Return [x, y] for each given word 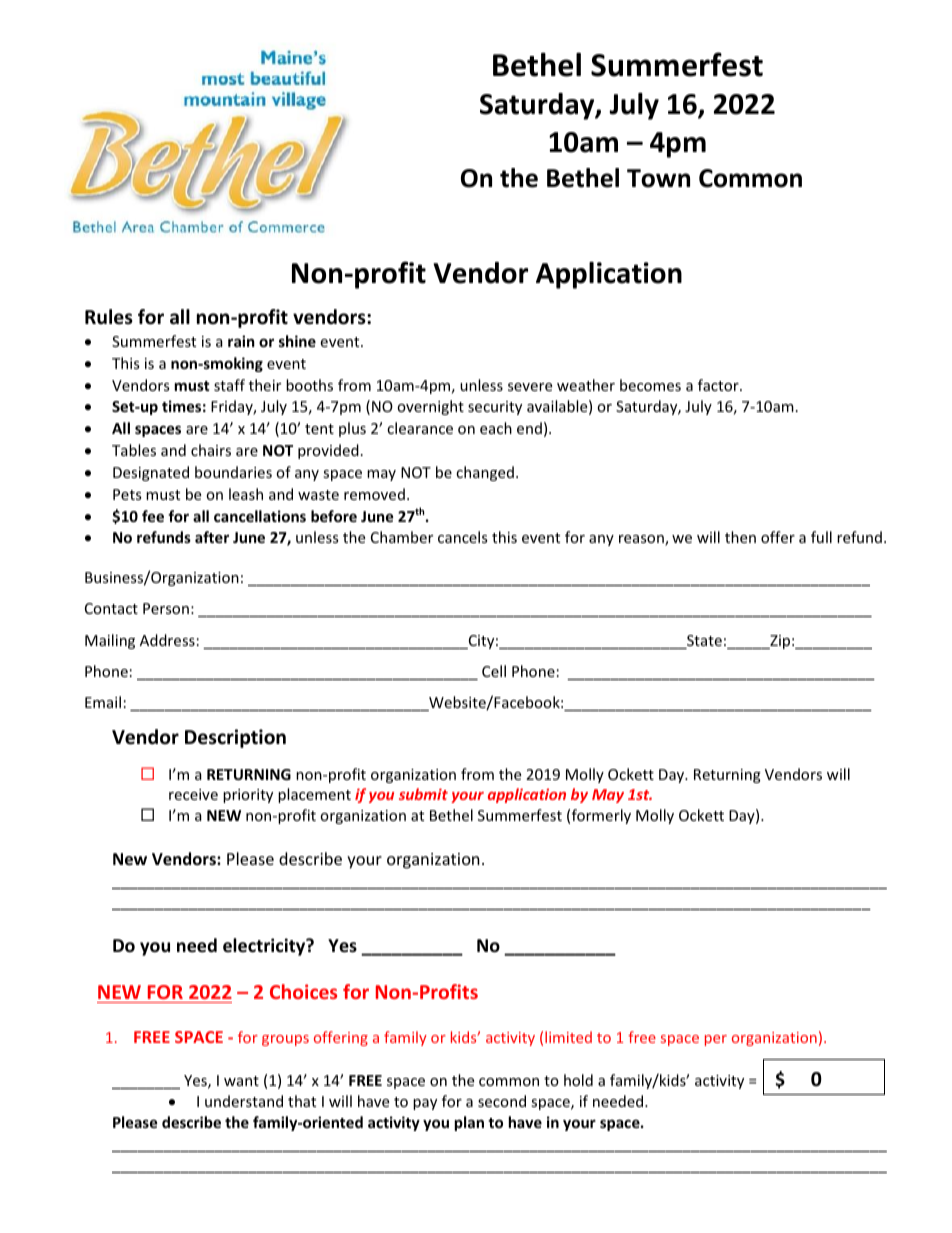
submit [423, 794]
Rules [109, 317]
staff [229, 385]
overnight [430, 407]
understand [244, 1101]
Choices [303, 991]
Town [658, 178]
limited [568, 1037]
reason [642, 540]
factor [719, 385]
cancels [463, 537]
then [740, 537]
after [212, 537]
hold [578, 1080]
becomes [650, 385]
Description [235, 738]
